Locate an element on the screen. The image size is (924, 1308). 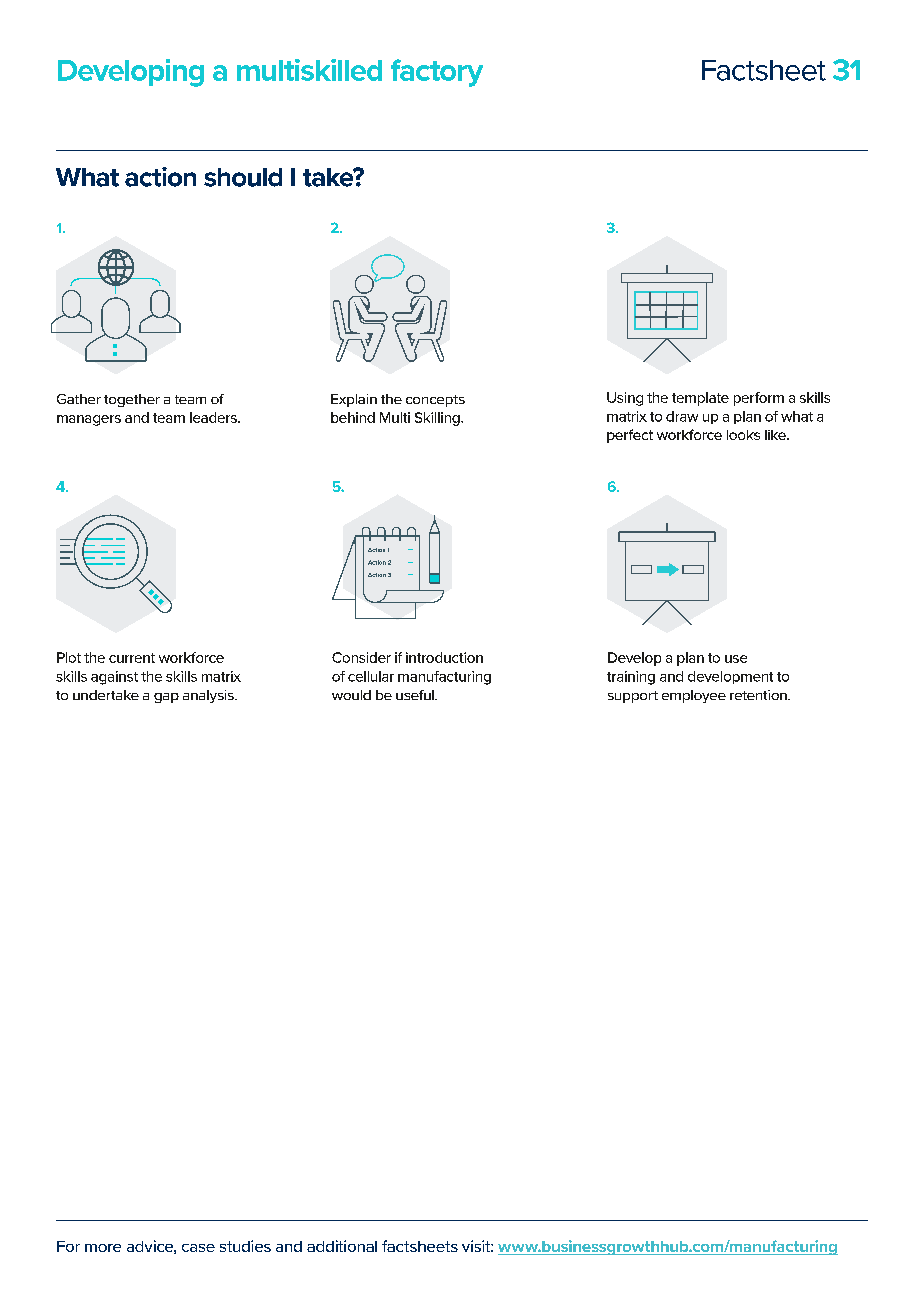
employee is located at coordinates (694, 696).
